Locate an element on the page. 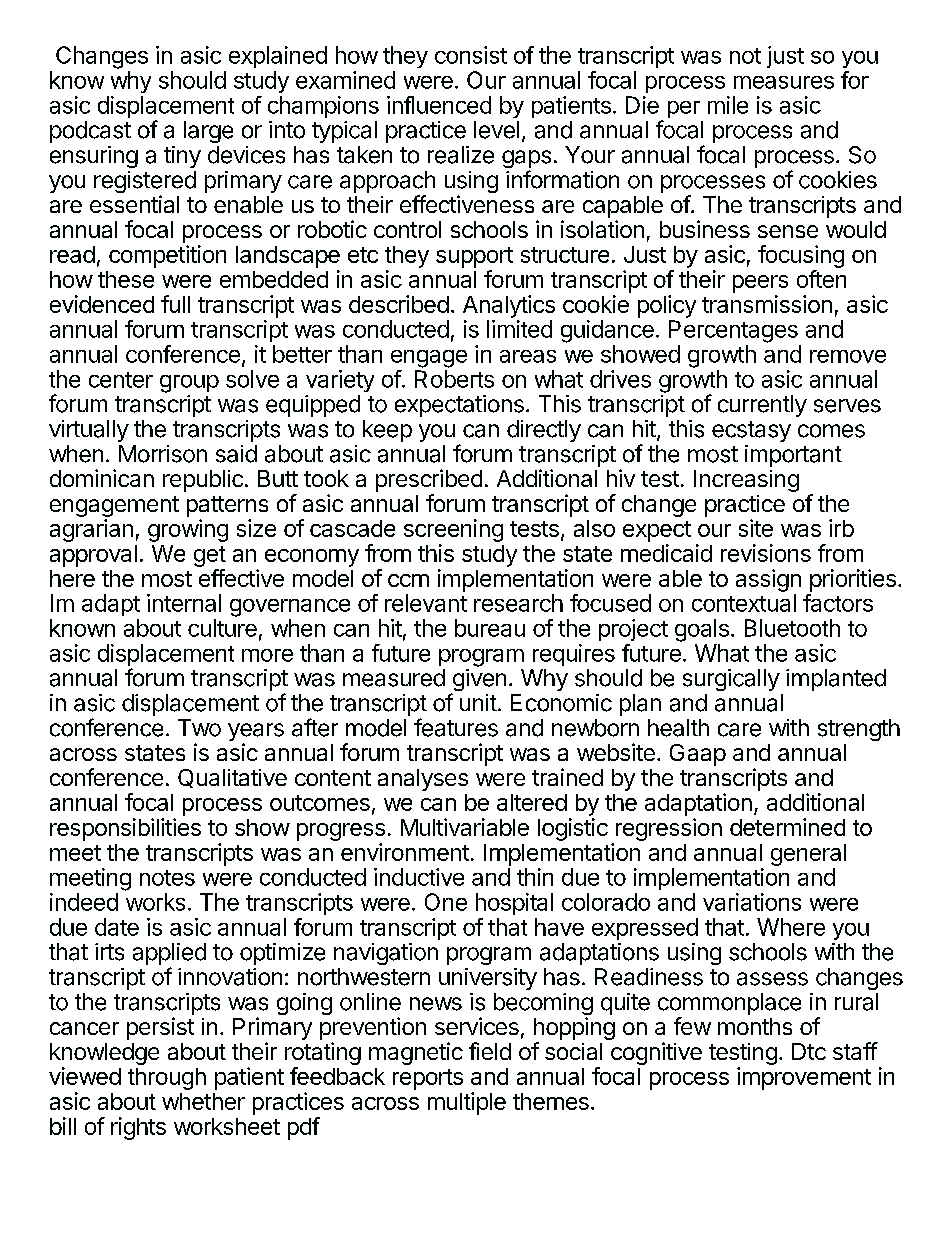 The height and width of the document is (1233, 952). through is located at coordinates (167, 1079).
